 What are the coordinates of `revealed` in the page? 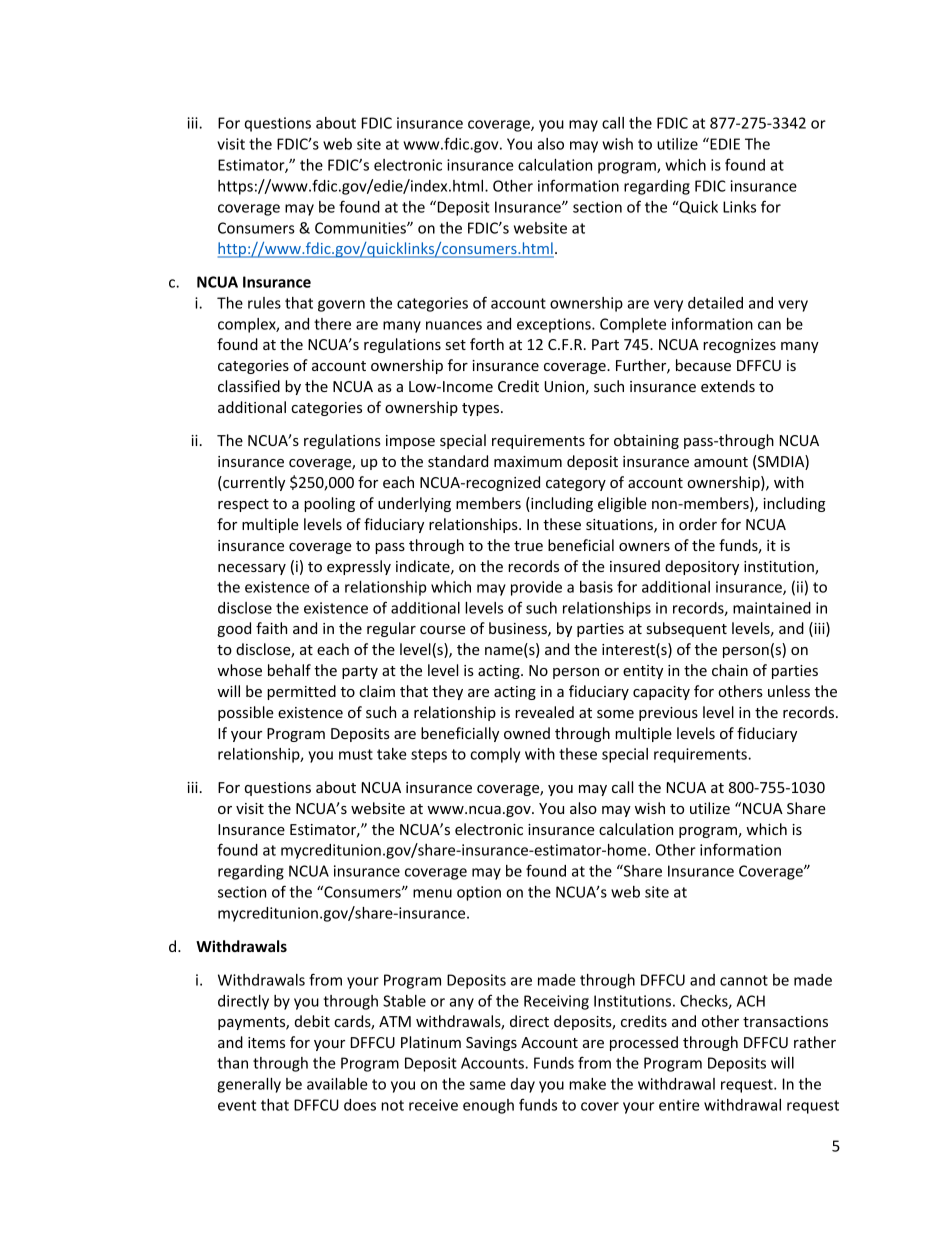 It's located at (544, 712).
